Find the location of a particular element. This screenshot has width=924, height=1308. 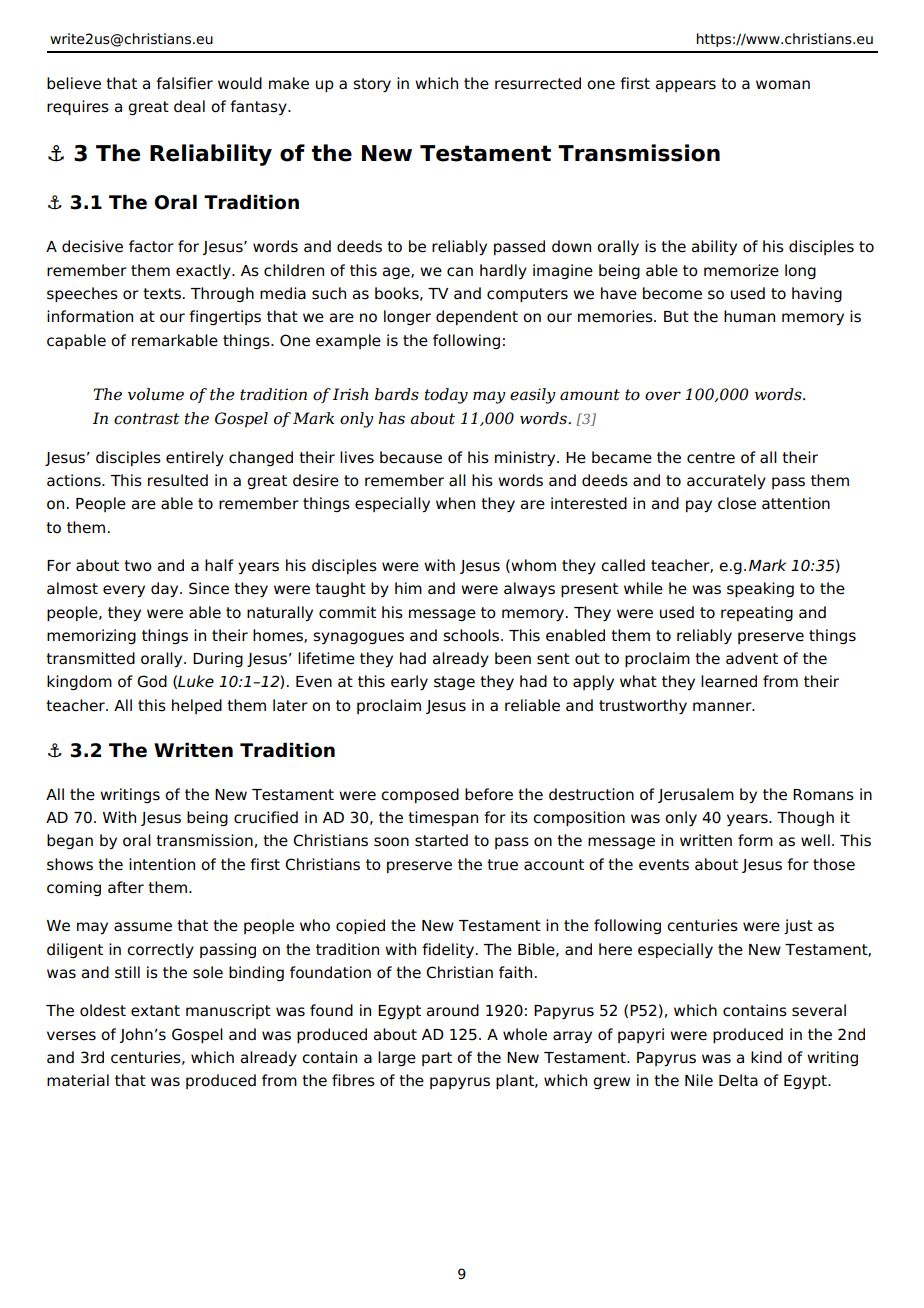

story is located at coordinates (372, 85).
